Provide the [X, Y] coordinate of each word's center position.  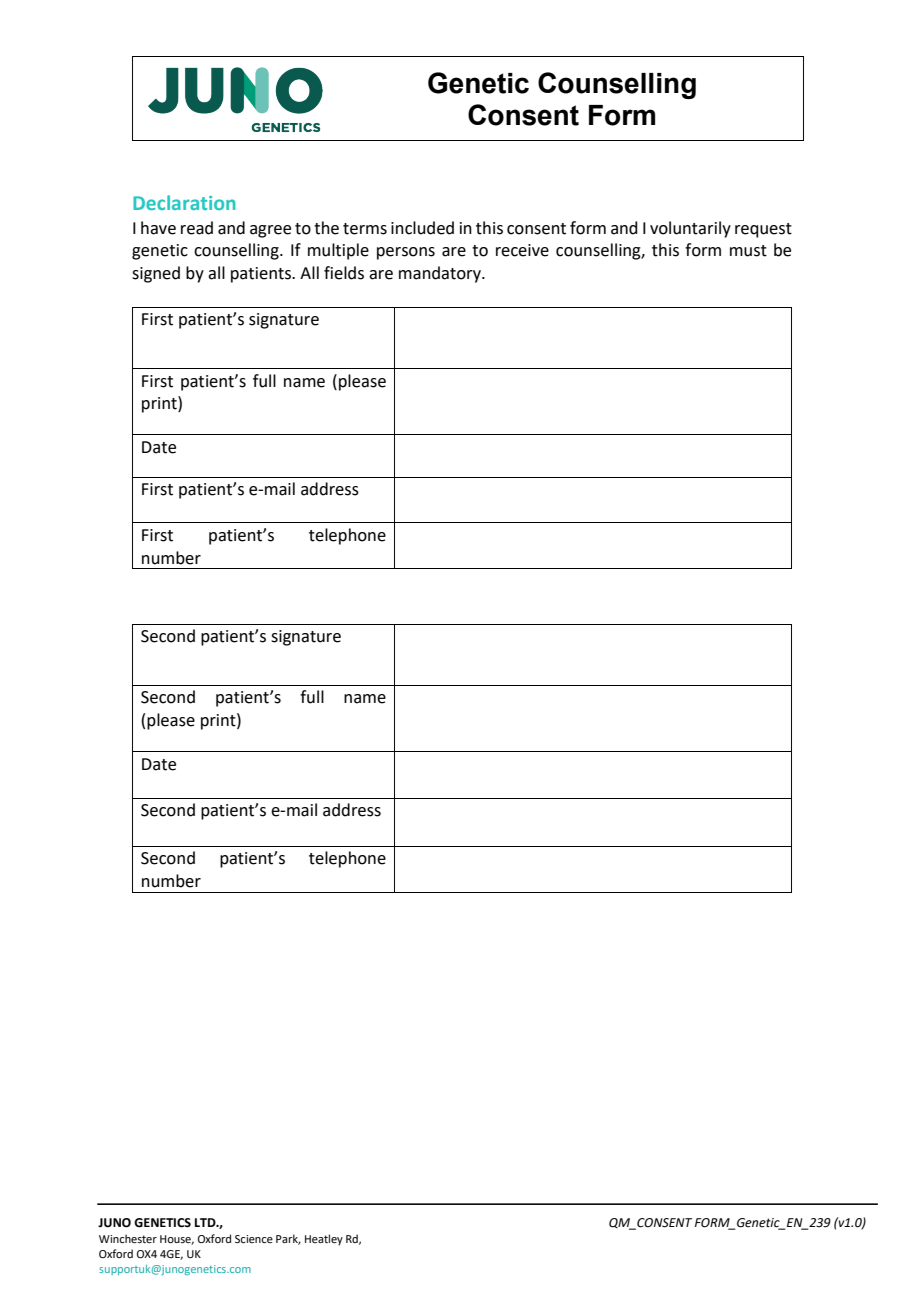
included [422, 228]
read [197, 228]
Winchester [128, 1238]
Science [254, 1239]
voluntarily [690, 229]
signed [156, 274]
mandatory [441, 274]
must [748, 251]
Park [288, 1239]
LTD [206, 1222]
